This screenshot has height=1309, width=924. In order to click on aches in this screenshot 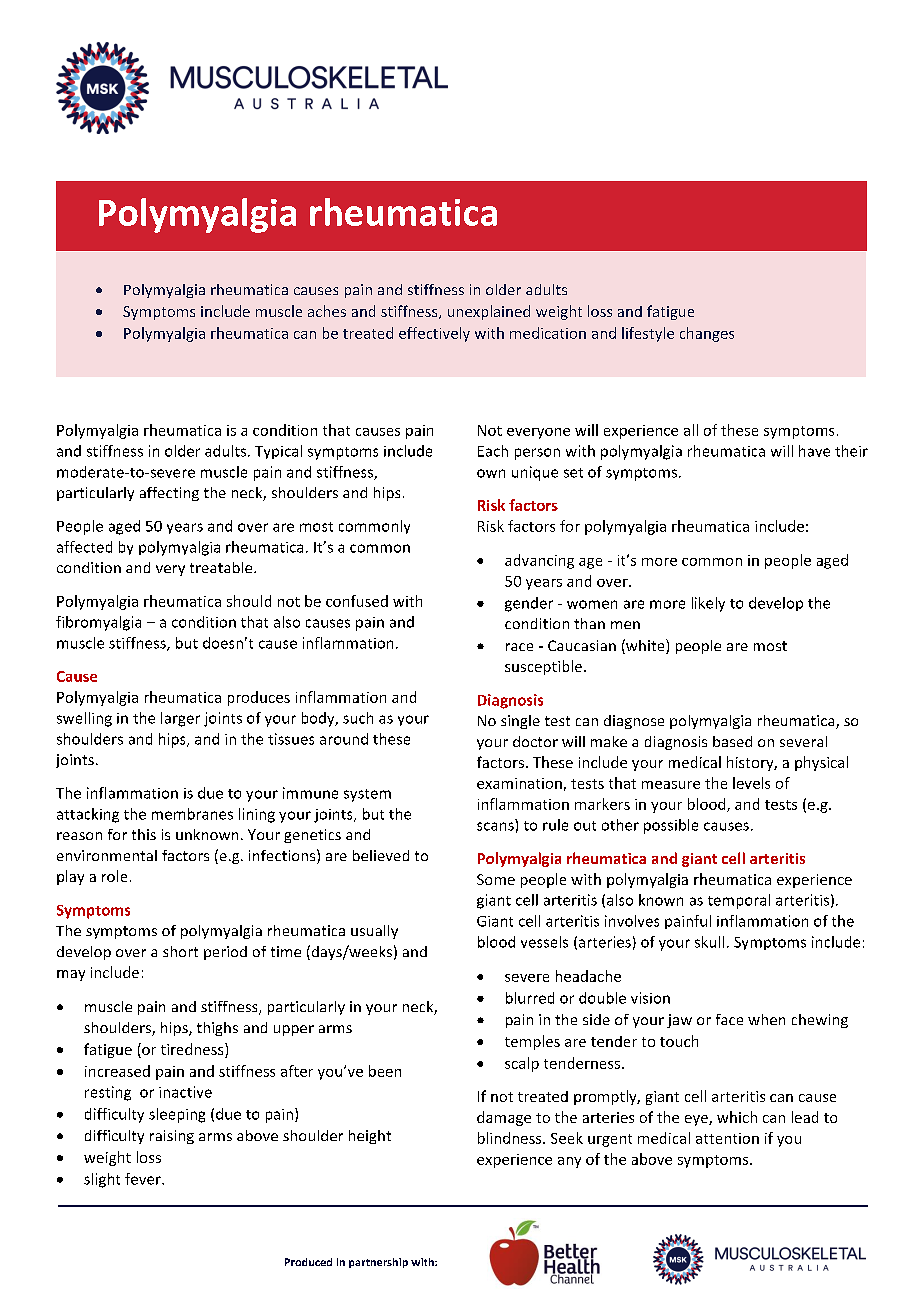, I will do `click(327, 311)`.
